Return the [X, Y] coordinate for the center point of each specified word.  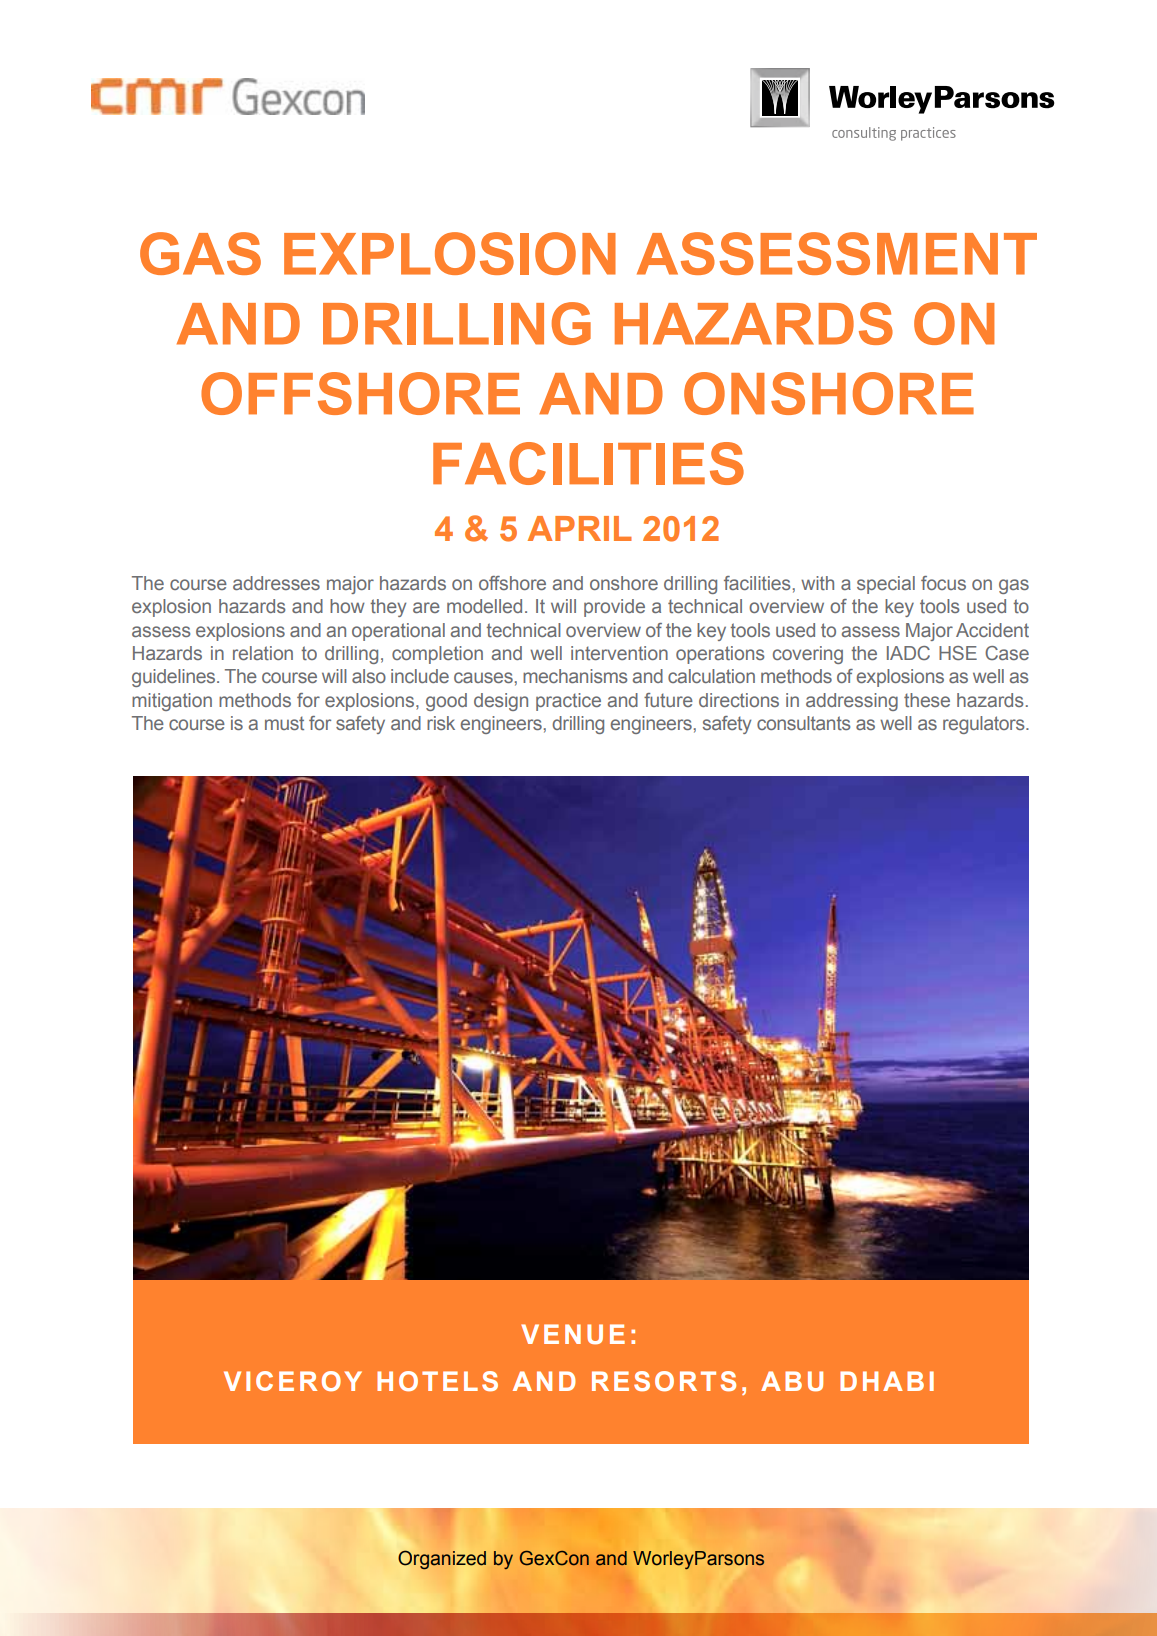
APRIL [580, 528]
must [284, 723]
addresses [276, 583]
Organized [442, 1560]
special [886, 585]
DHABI [887, 1381]
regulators [985, 725]
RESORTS [664, 1381]
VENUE [573, 1334]
